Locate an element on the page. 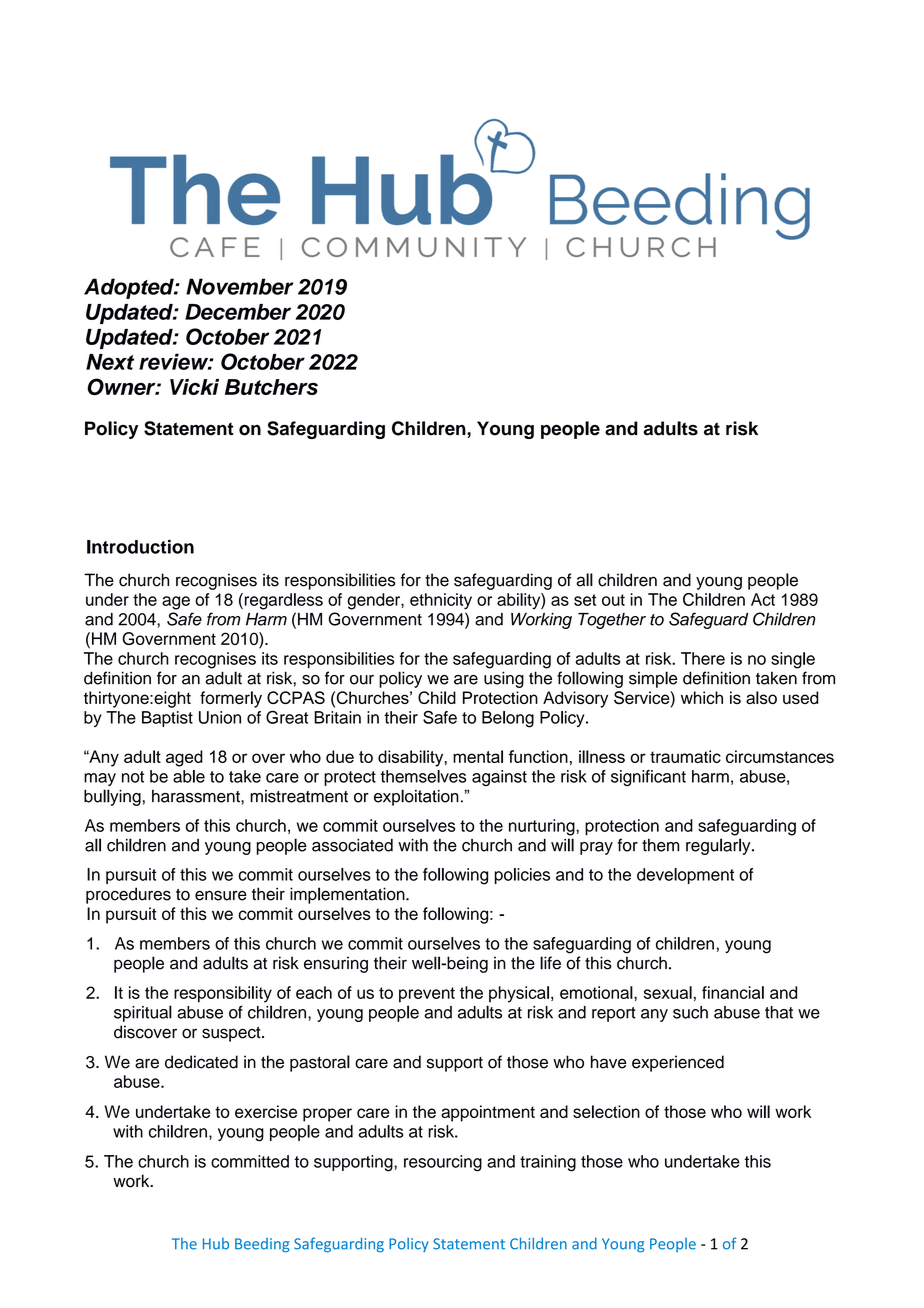 This document has height=1308, width=924. Hub is located at coordinates (216, 1244).
